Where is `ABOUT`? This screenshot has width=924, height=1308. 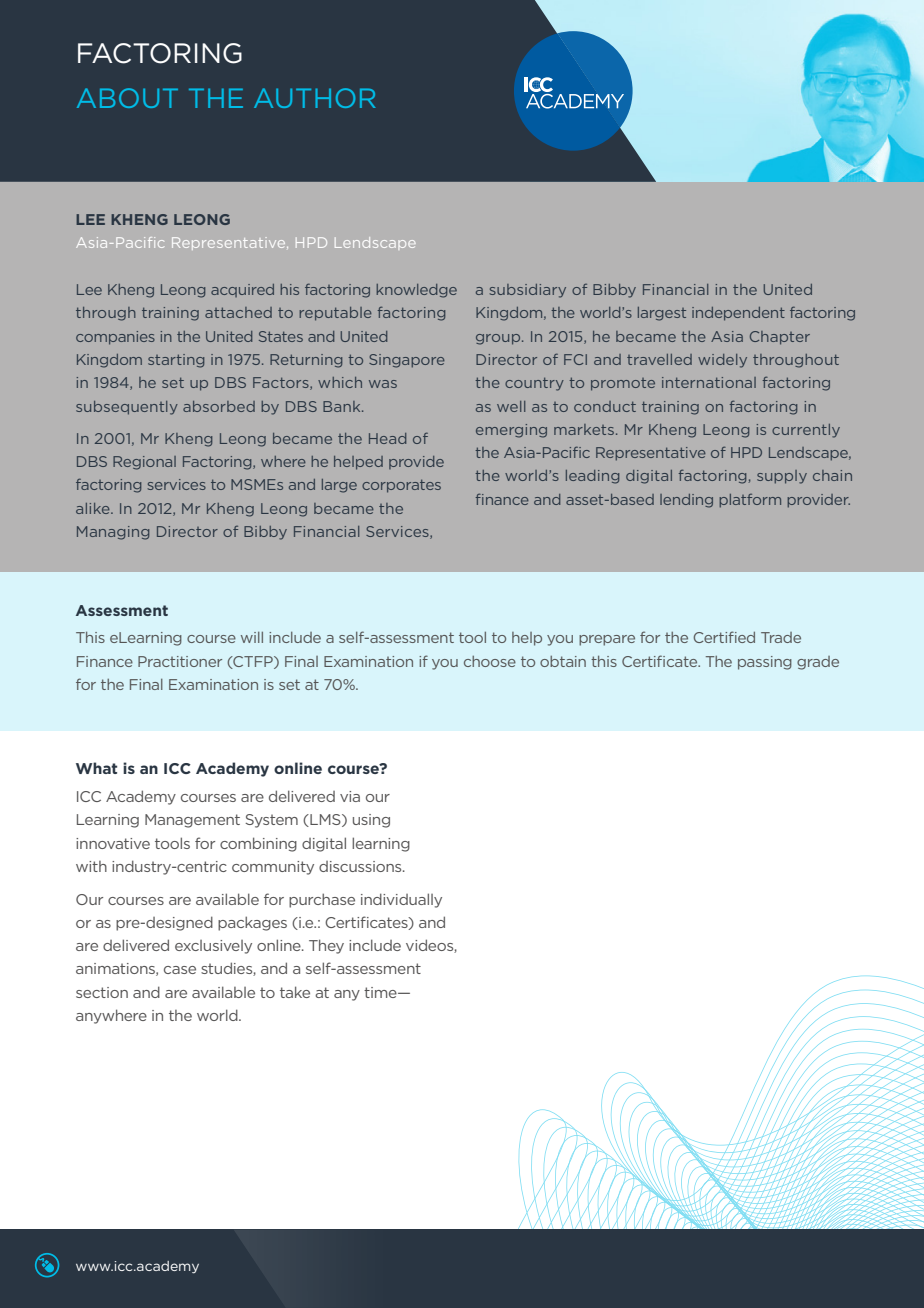
ABOUT is located at coordinates (127, 98).
